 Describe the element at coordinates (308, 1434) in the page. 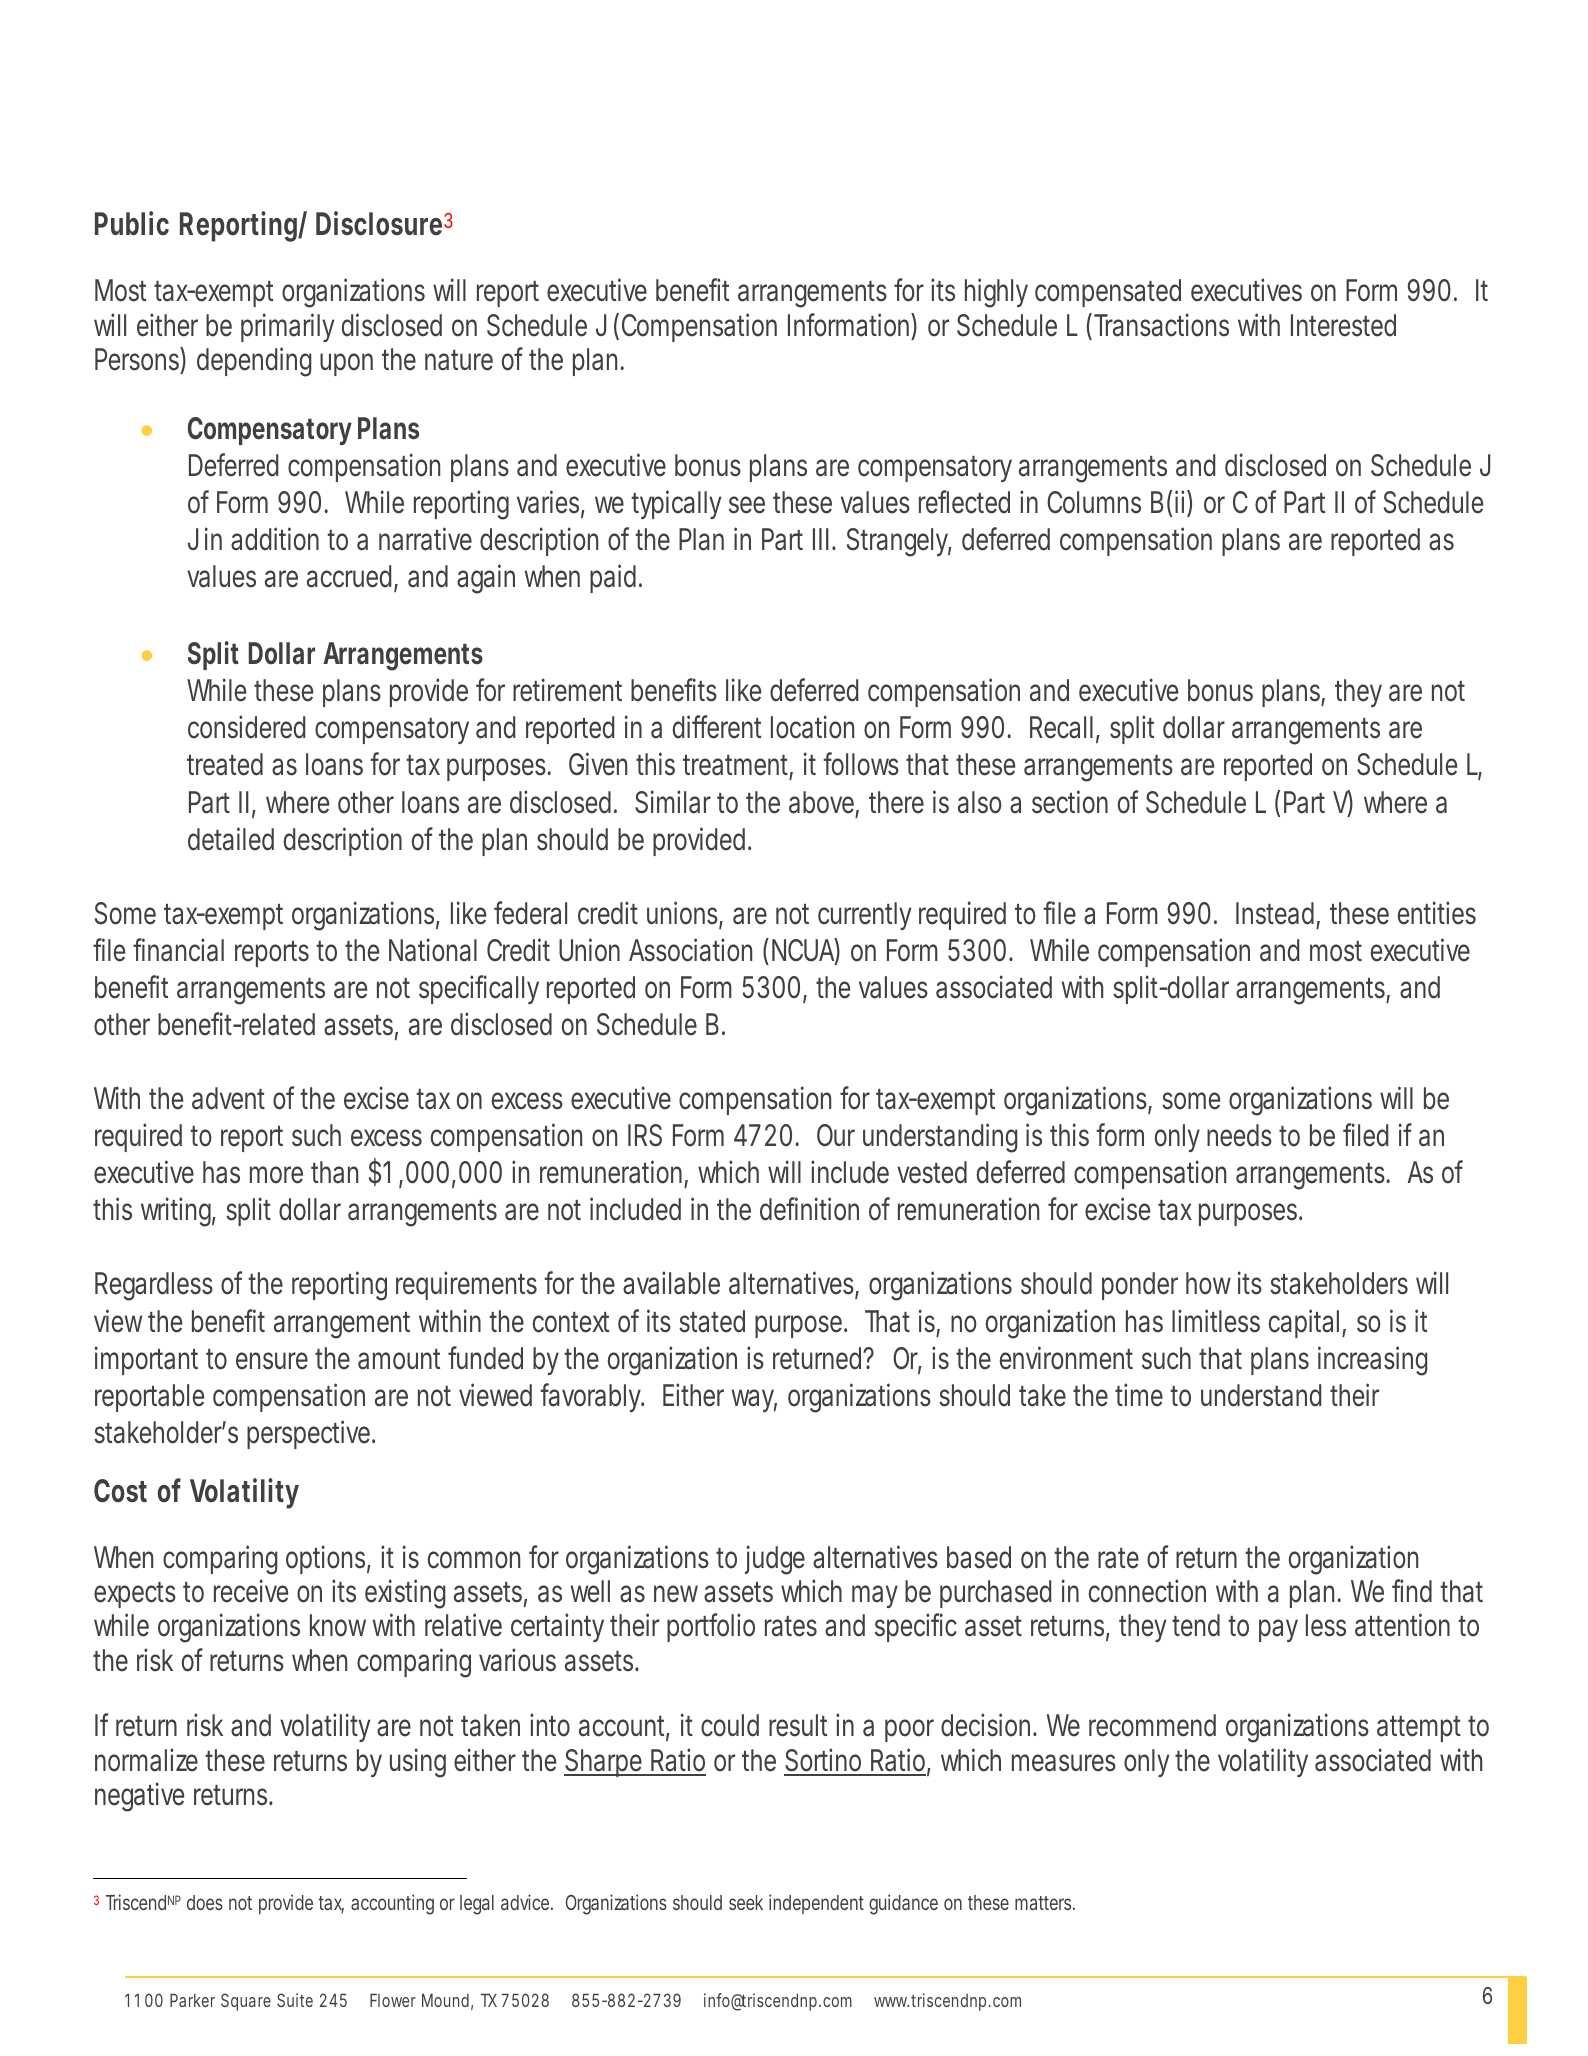

I see `perspective` at that location.
